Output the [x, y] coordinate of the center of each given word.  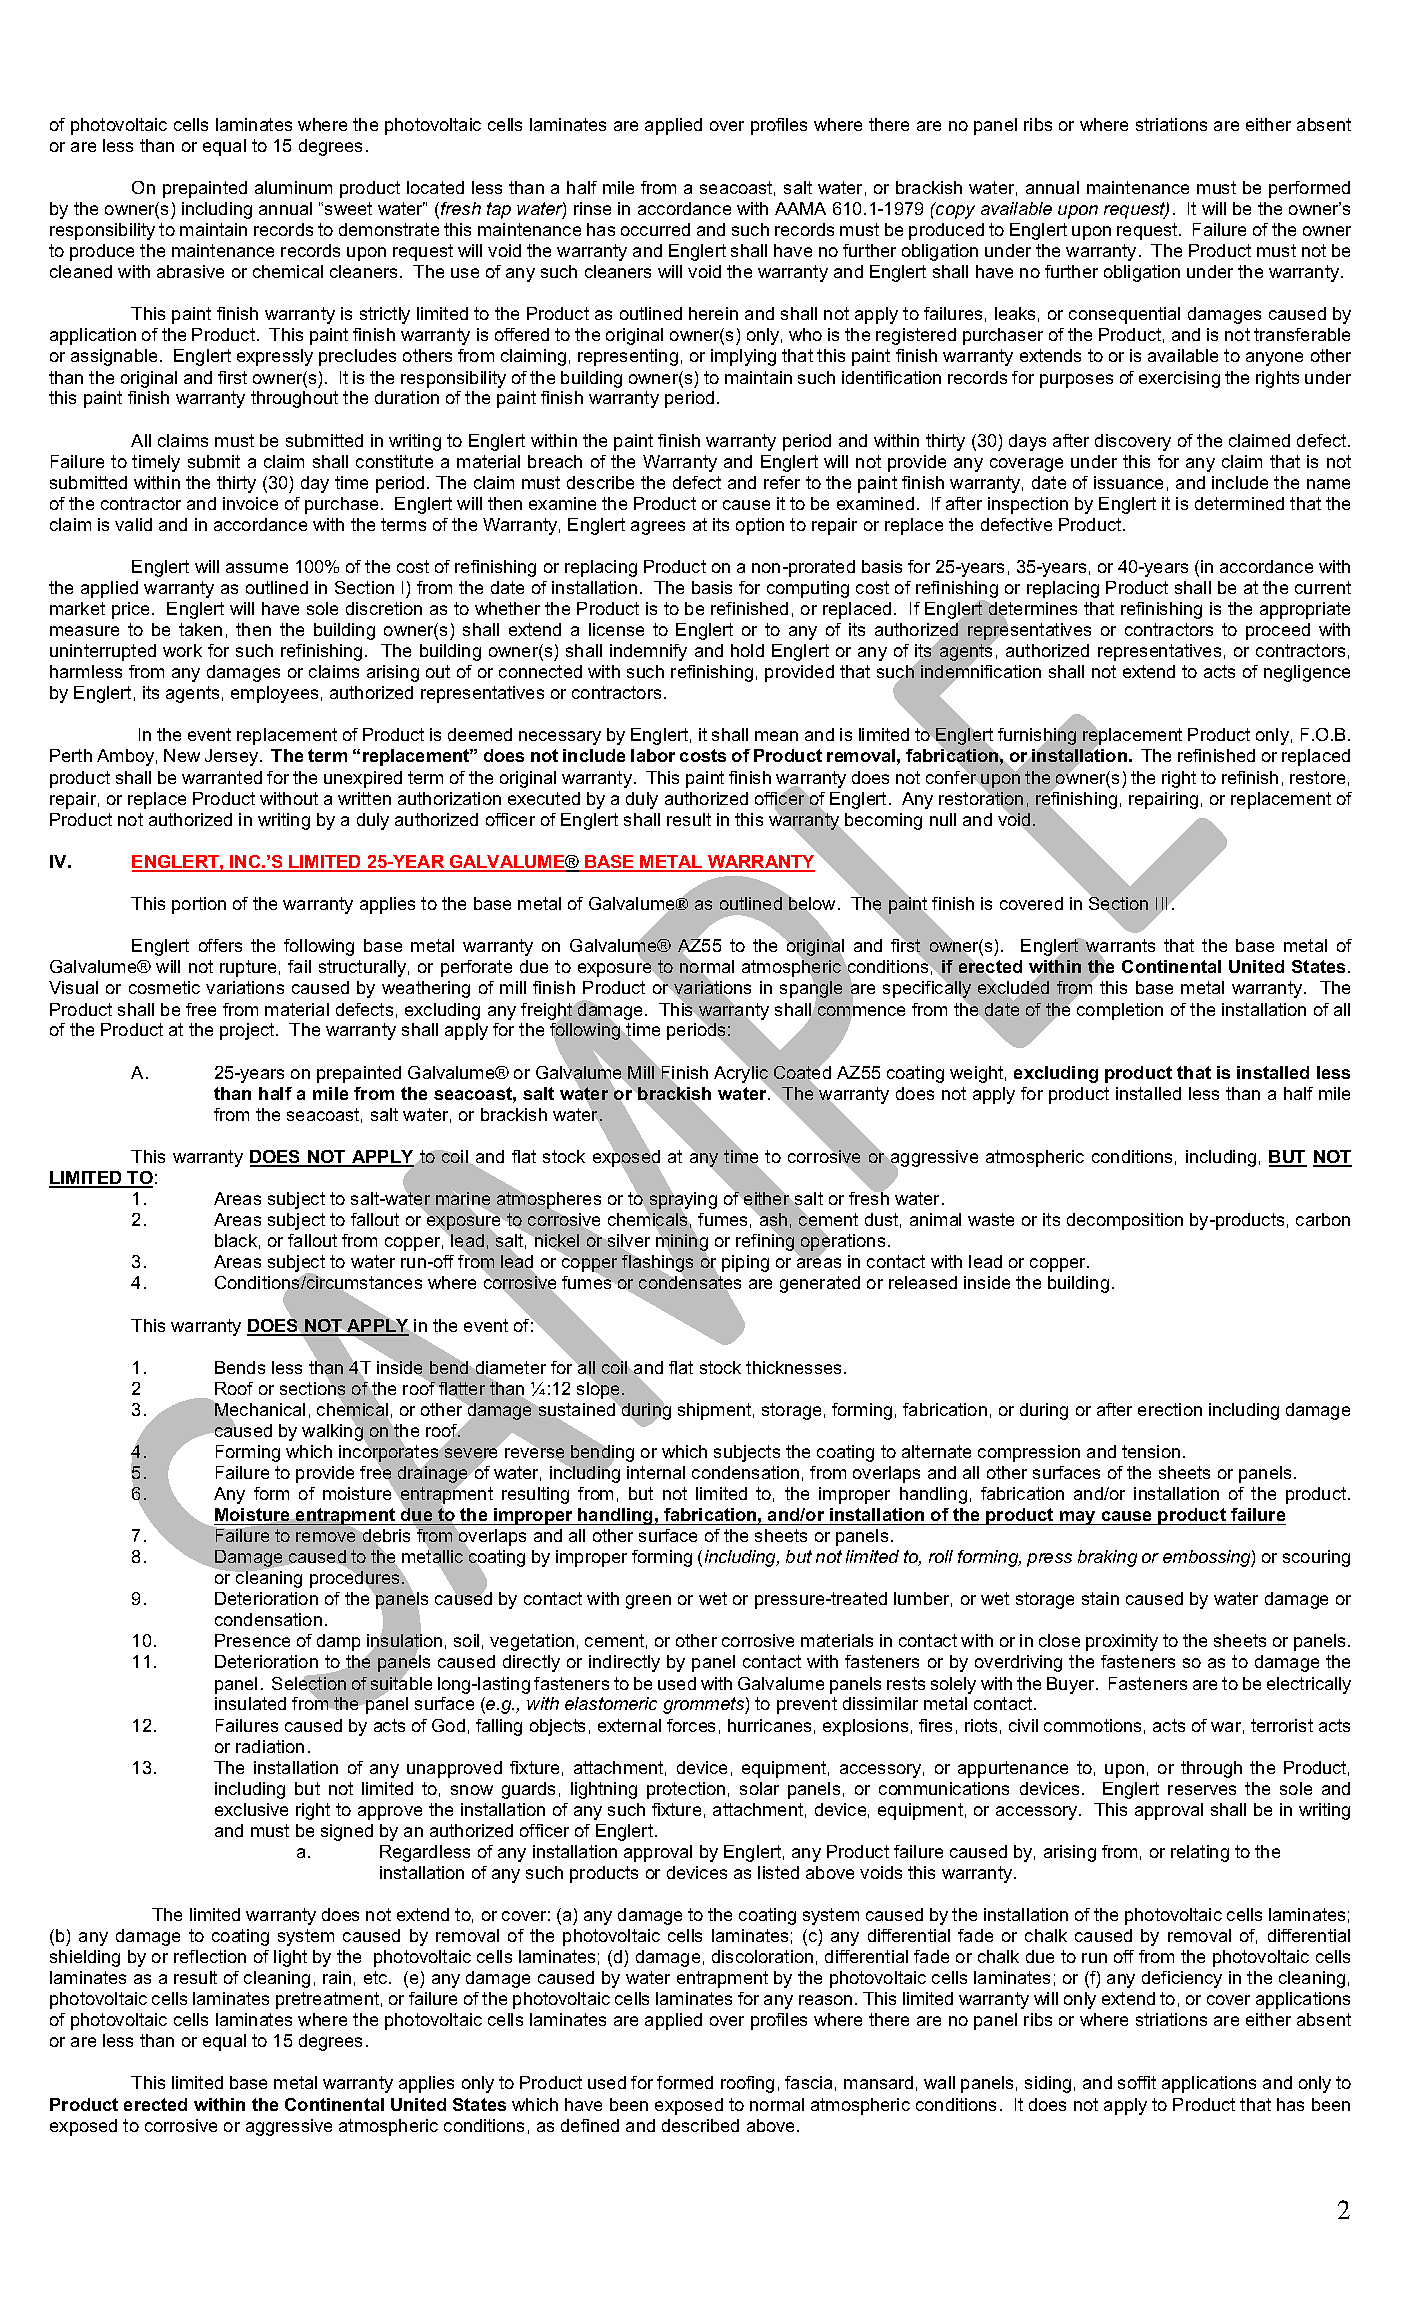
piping [745, 1263]
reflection [210, 1956]
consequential [1124, 315]
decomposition [1125, 1221]
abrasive [190, 271]
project [248, 1031]
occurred [655, 229]
